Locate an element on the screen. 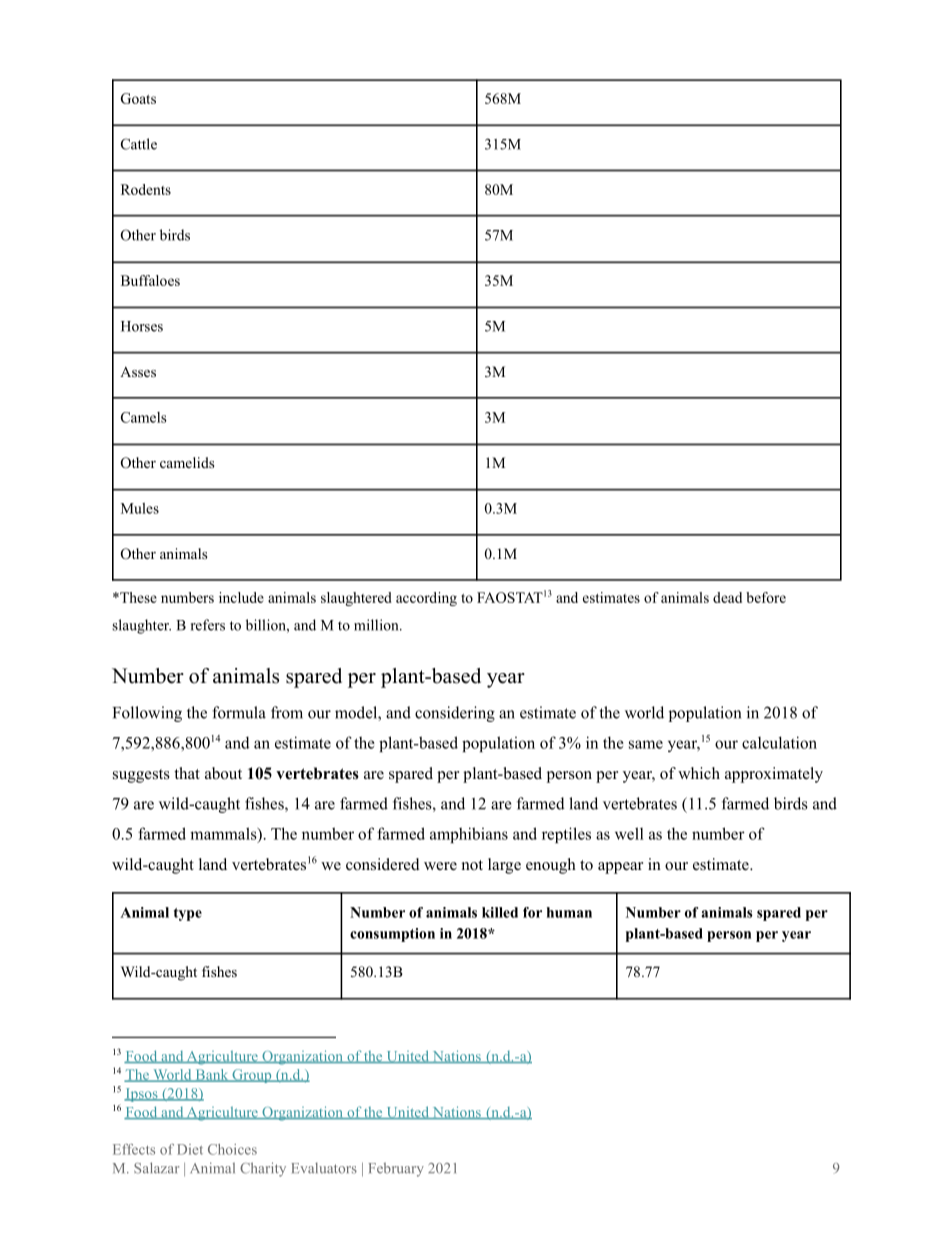 The width and height of the screenshot is (952, 1233). Choices is located at coordinates (232, 1149).
